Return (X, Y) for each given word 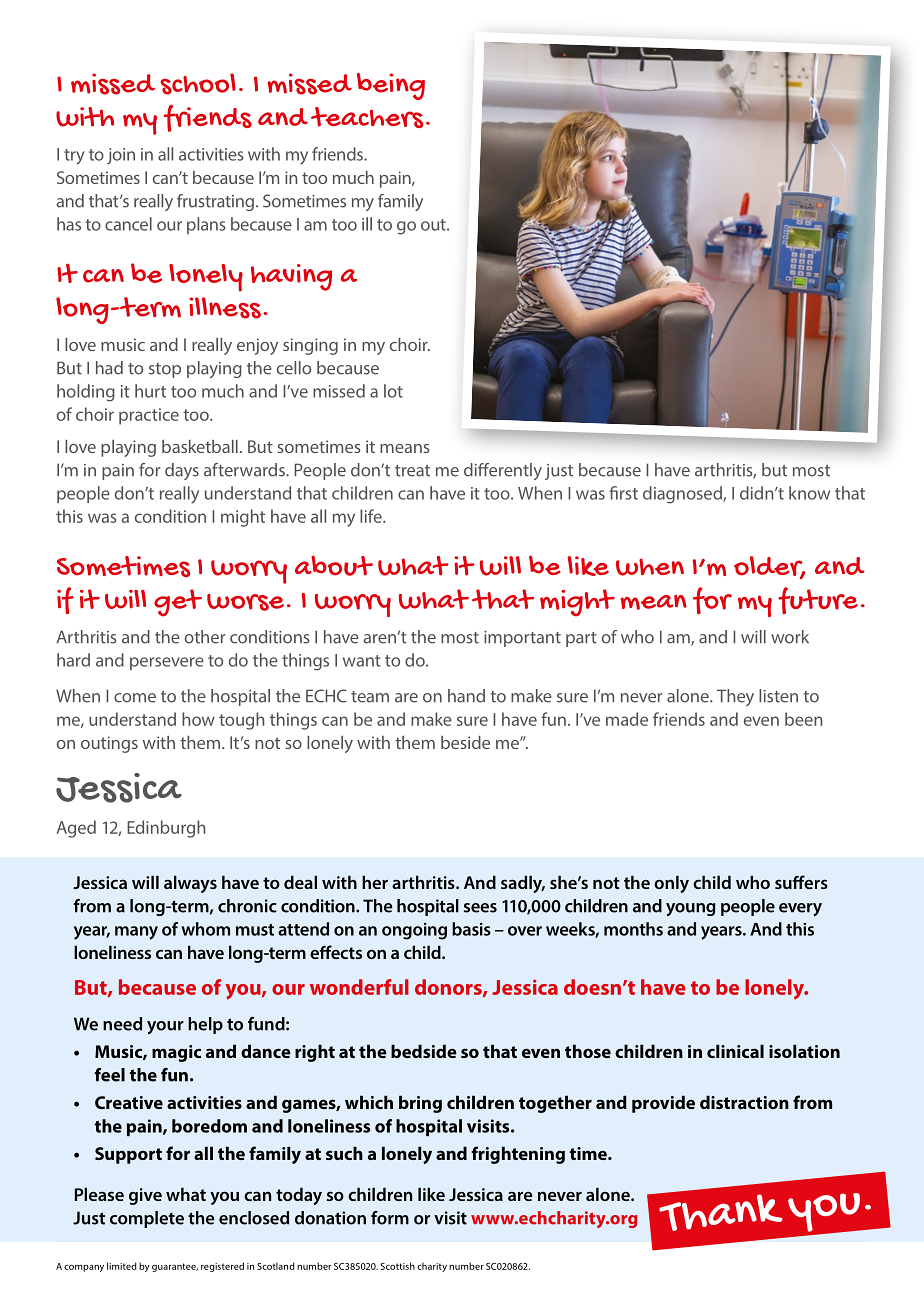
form (390, 1218)
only (671, 884)
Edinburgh (166, 829)
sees (480, 908)
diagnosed (683, 495)
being (391, 86)
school (198, 84)
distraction (744, 1102)
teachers (367, 117)
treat (412, 471)
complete (147, 1219)
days (182, 471)
